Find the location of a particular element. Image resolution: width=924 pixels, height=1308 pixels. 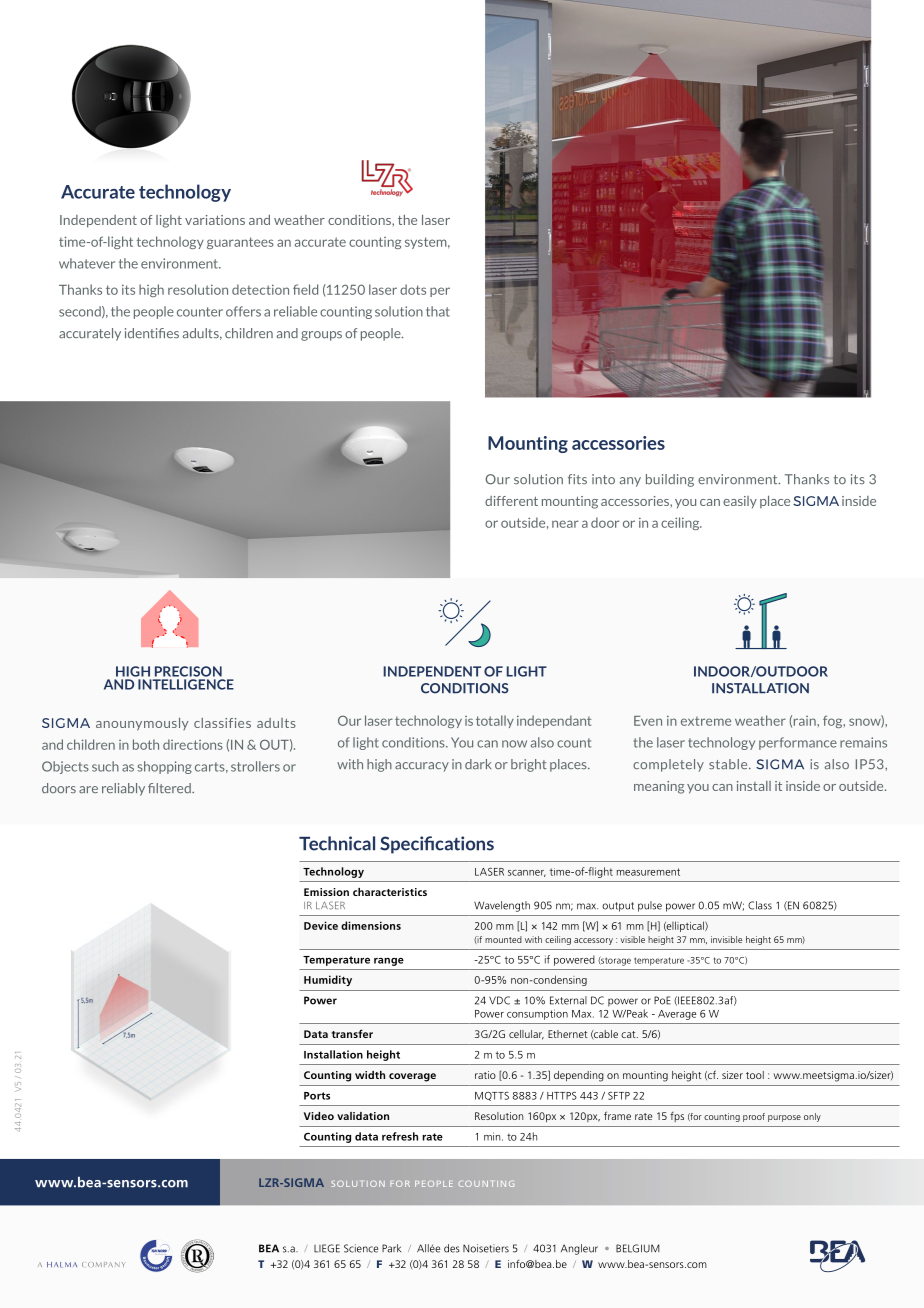

both is located at coordinates (146, 744).
